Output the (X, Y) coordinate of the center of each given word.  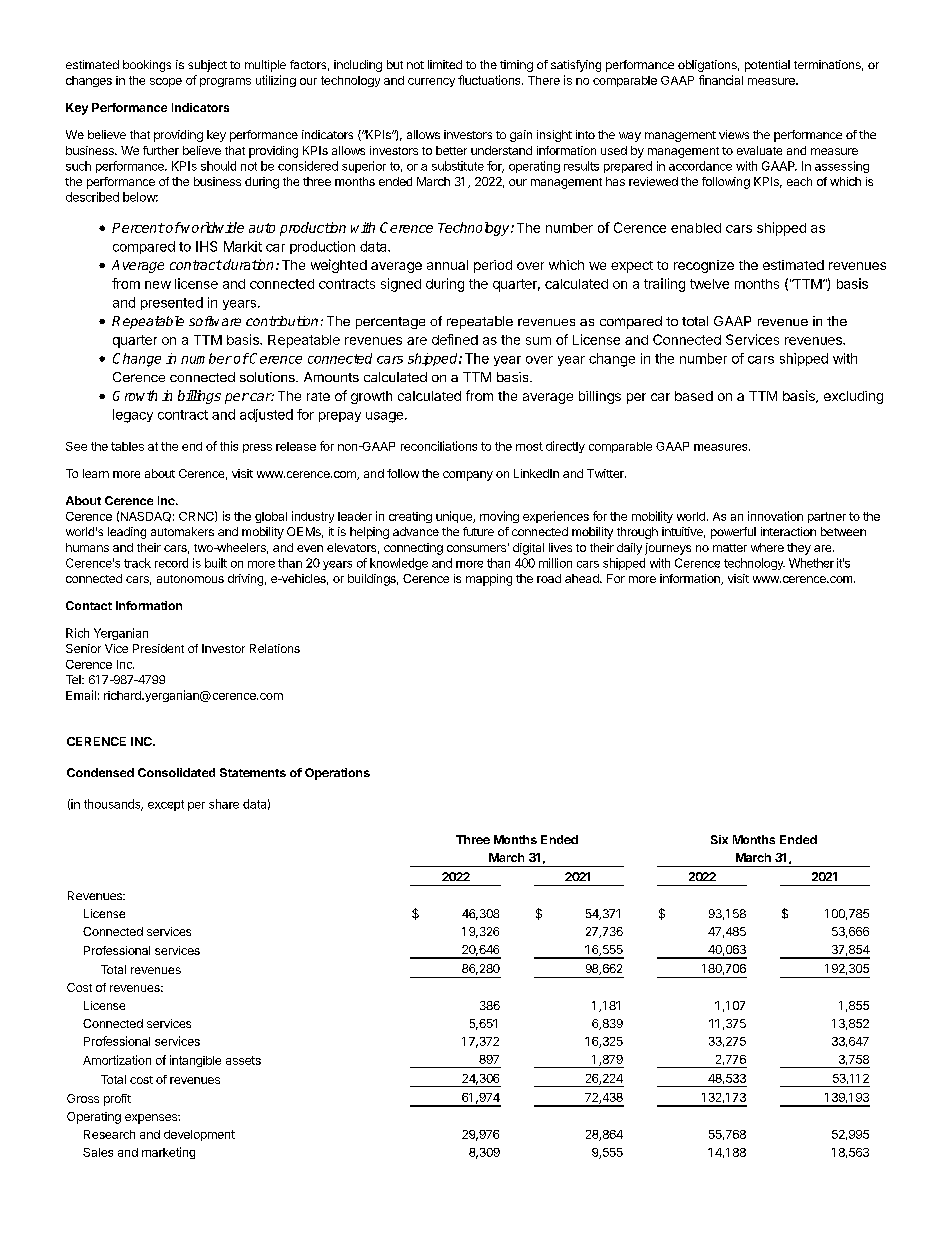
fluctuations (490, 80)
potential (767, 66)
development (199, 1135)
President (158, 648)
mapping (489, 580)
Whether (811, 563)
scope (166, 82)
